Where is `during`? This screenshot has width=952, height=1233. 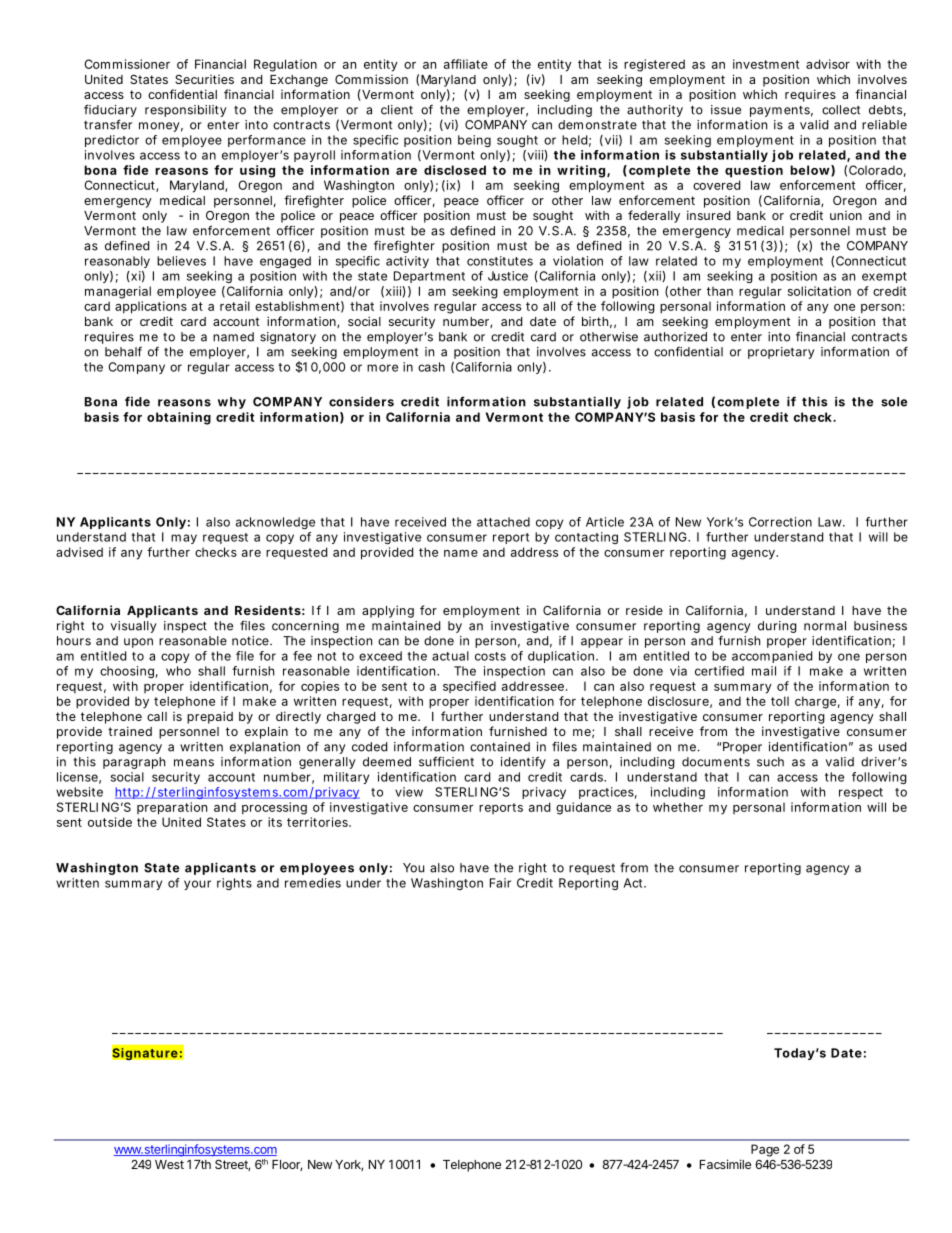 during is located at coordinates (777, 627).
